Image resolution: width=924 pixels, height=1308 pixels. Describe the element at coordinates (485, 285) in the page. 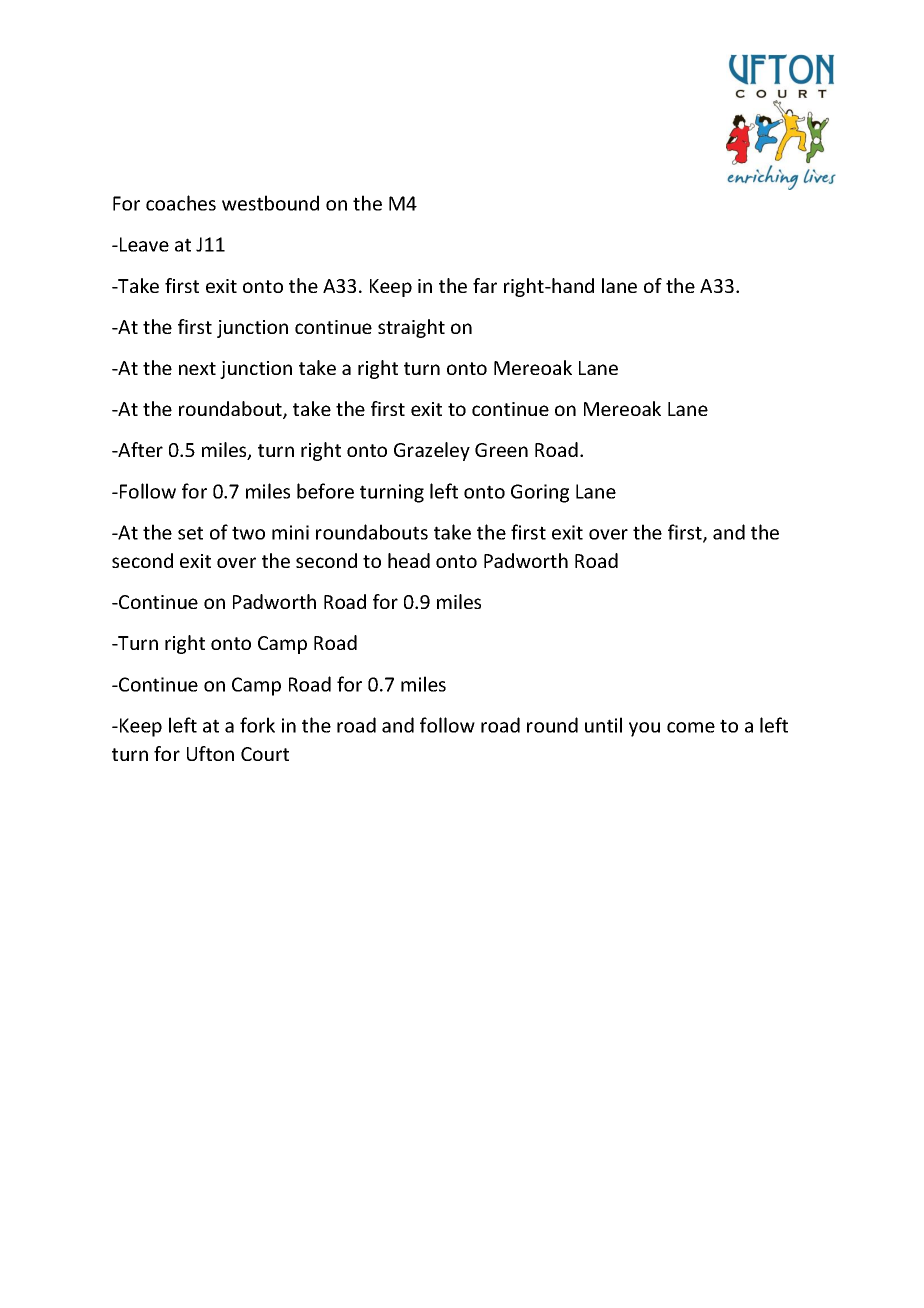

I see `far` at that location.
